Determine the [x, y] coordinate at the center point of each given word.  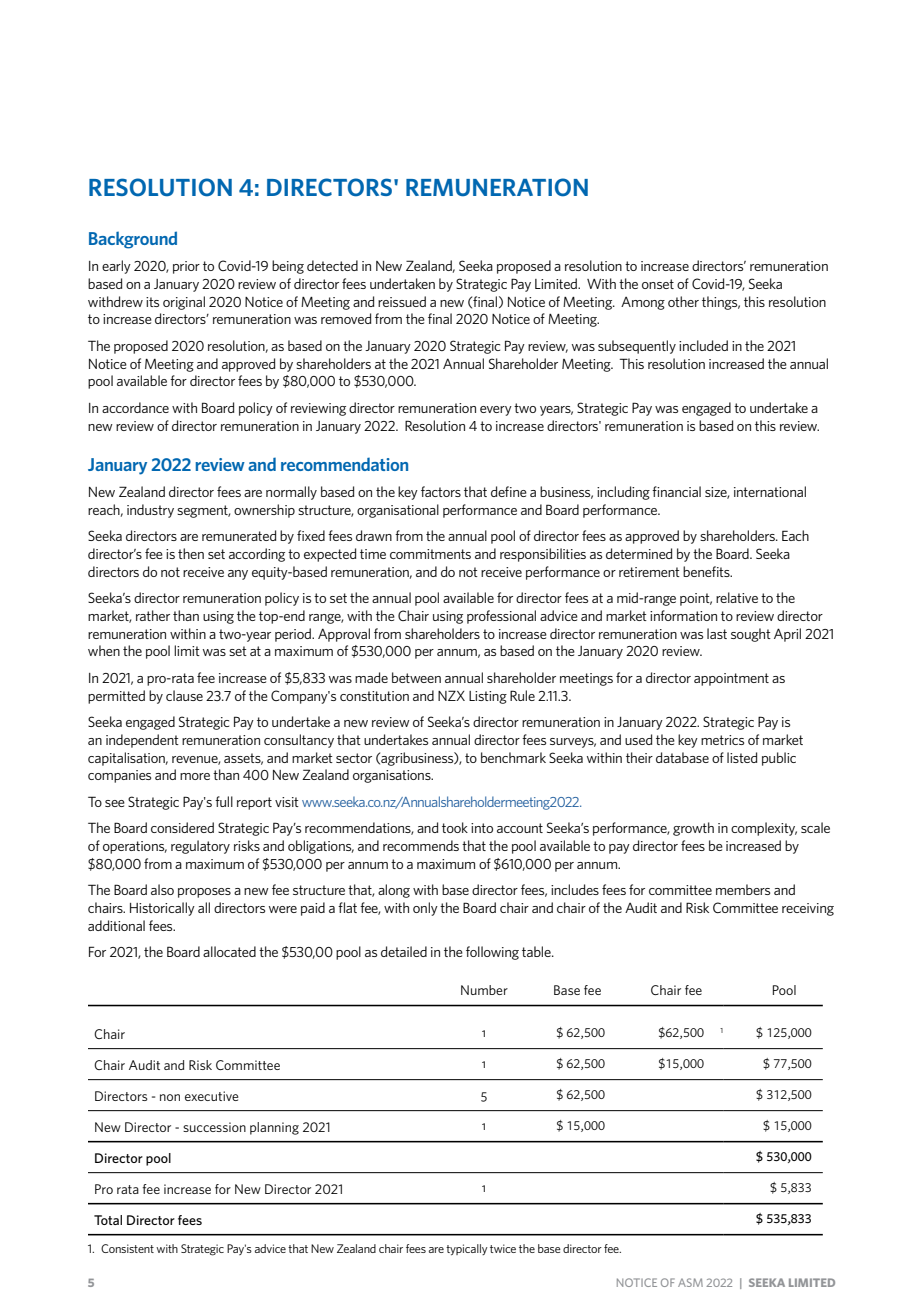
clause [184, 695]
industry [150, 511]
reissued [402, 301]
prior [186, 267]
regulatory [200, 847]
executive [212, 1096]
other [683, 301]
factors [441, 491]
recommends [421, 845]
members [743, 889]
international [770, 491]
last [717, 633]
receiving [808, 909]
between [416, 677]
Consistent [127, 1248]
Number [484, 990]
